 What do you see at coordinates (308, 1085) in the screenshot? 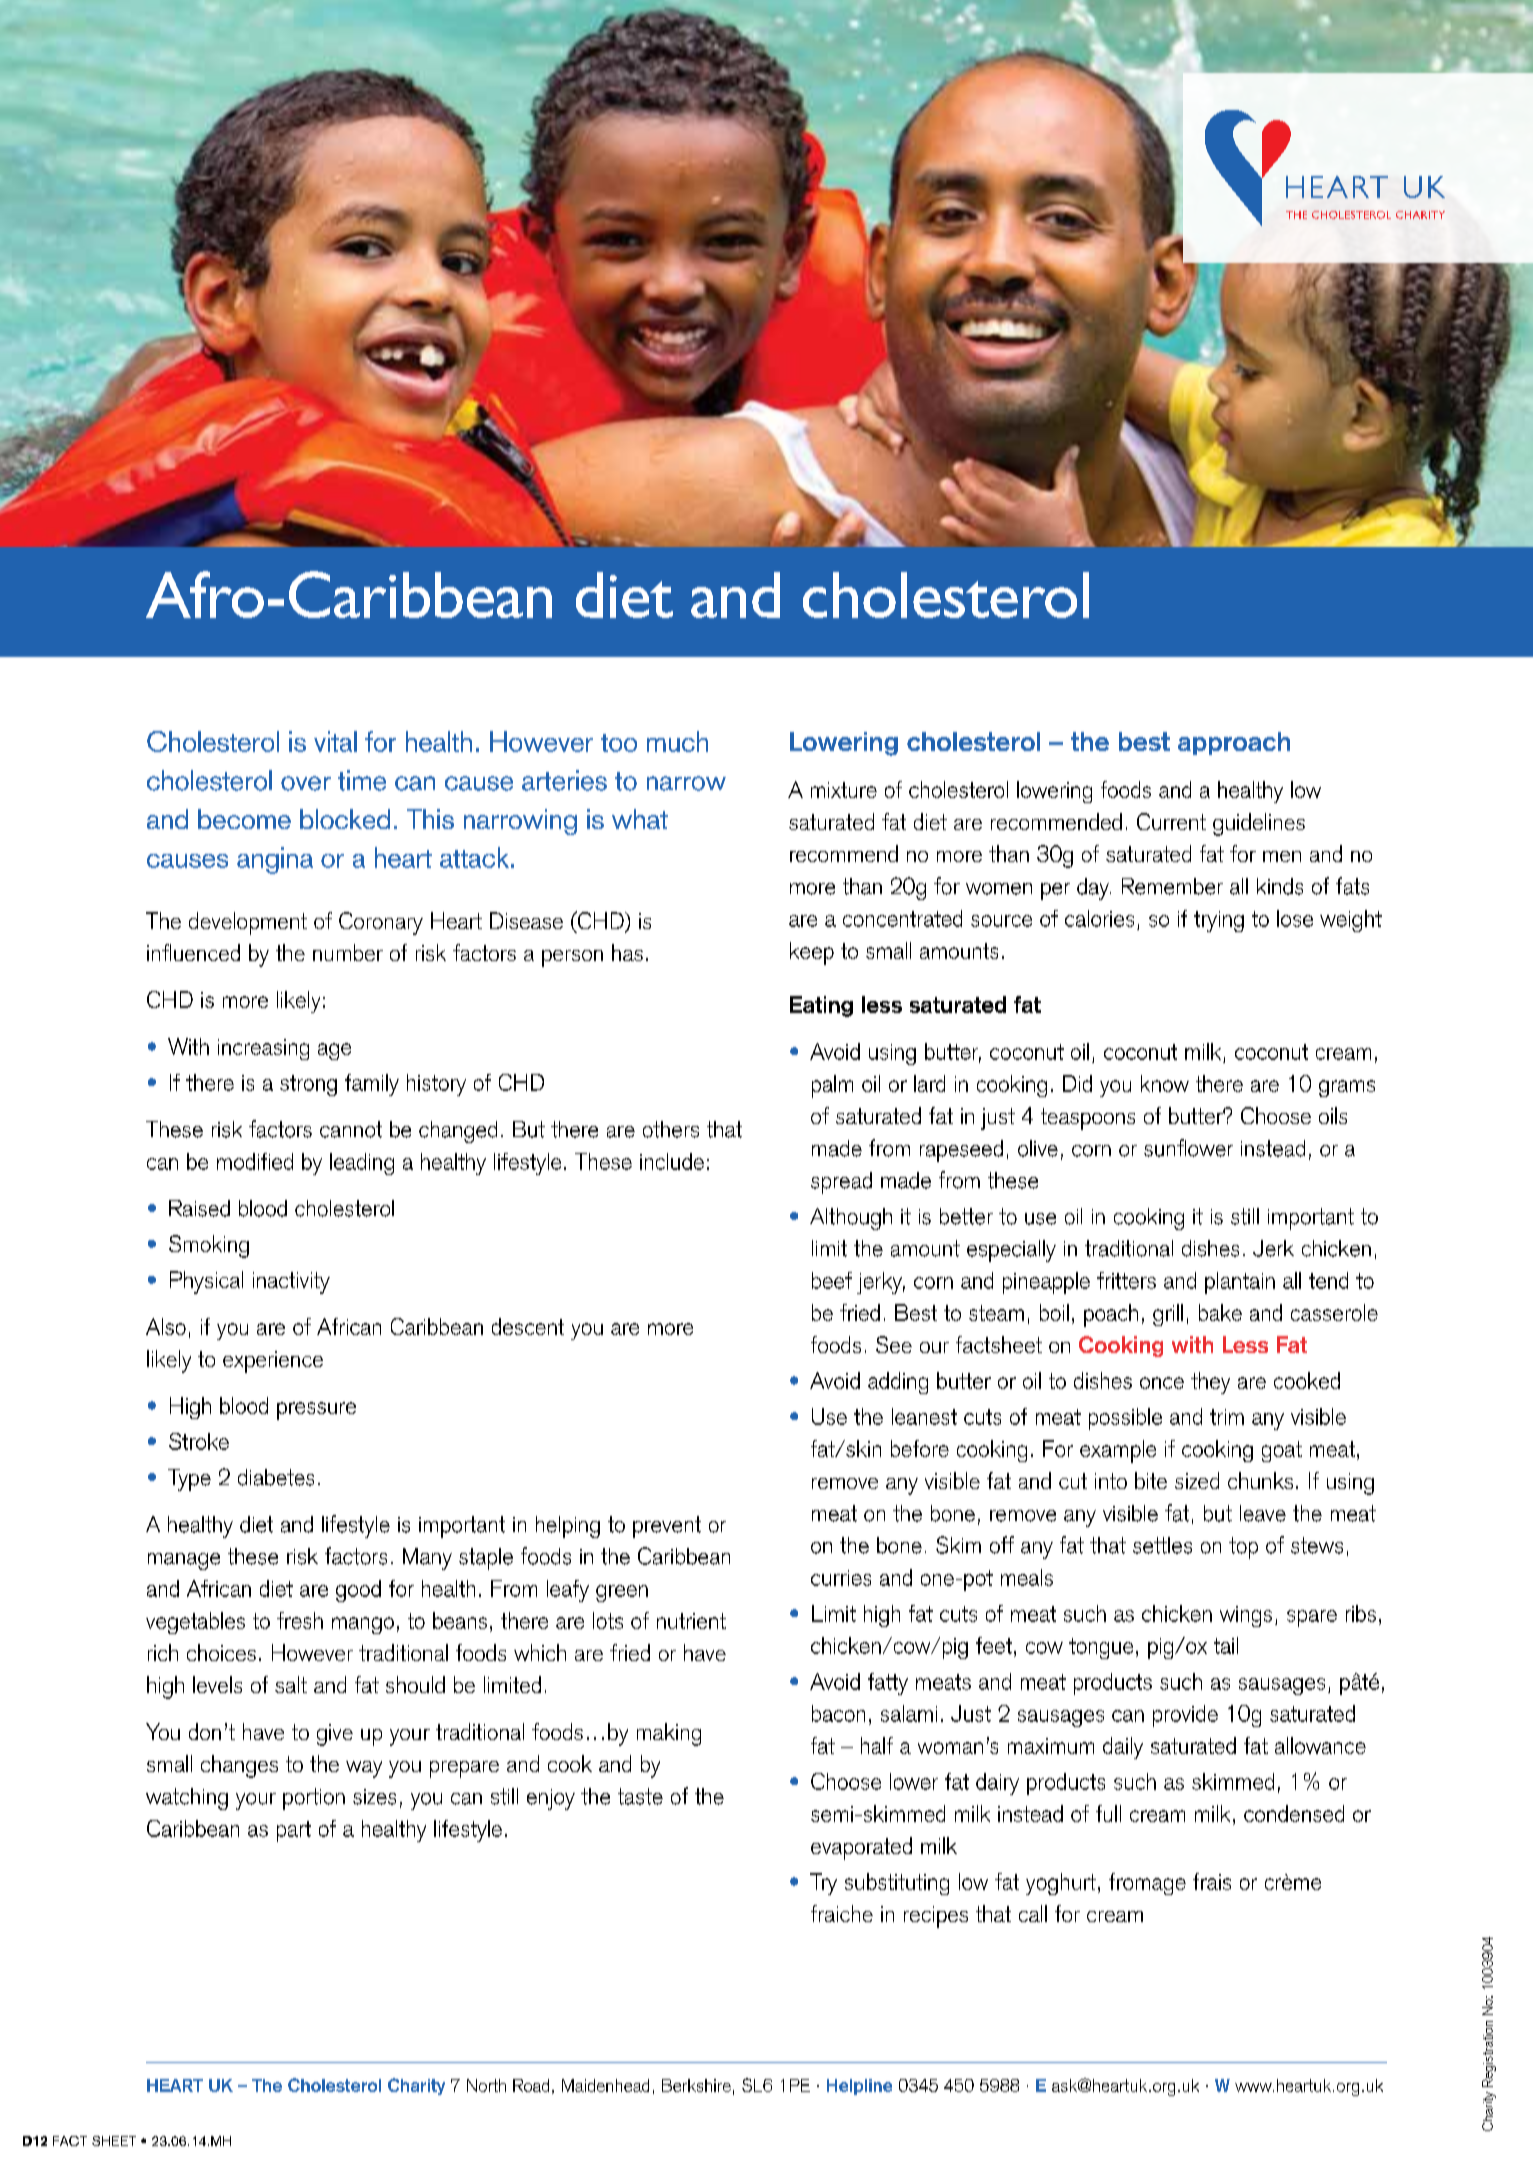
I see `strong` at bounding box center [308, 1085].
